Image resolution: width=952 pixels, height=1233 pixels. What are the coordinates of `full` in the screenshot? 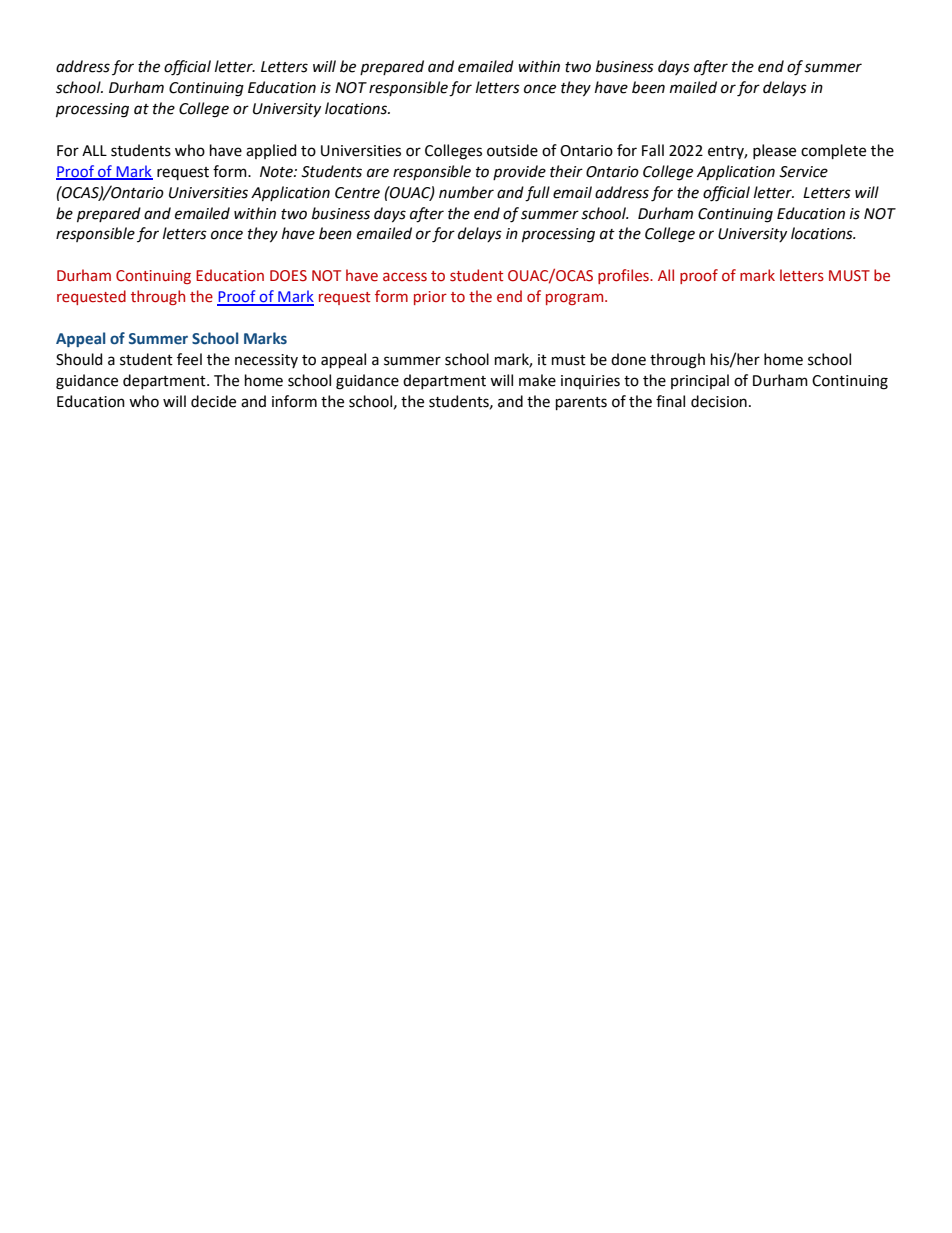 It's located at (537, 194).
